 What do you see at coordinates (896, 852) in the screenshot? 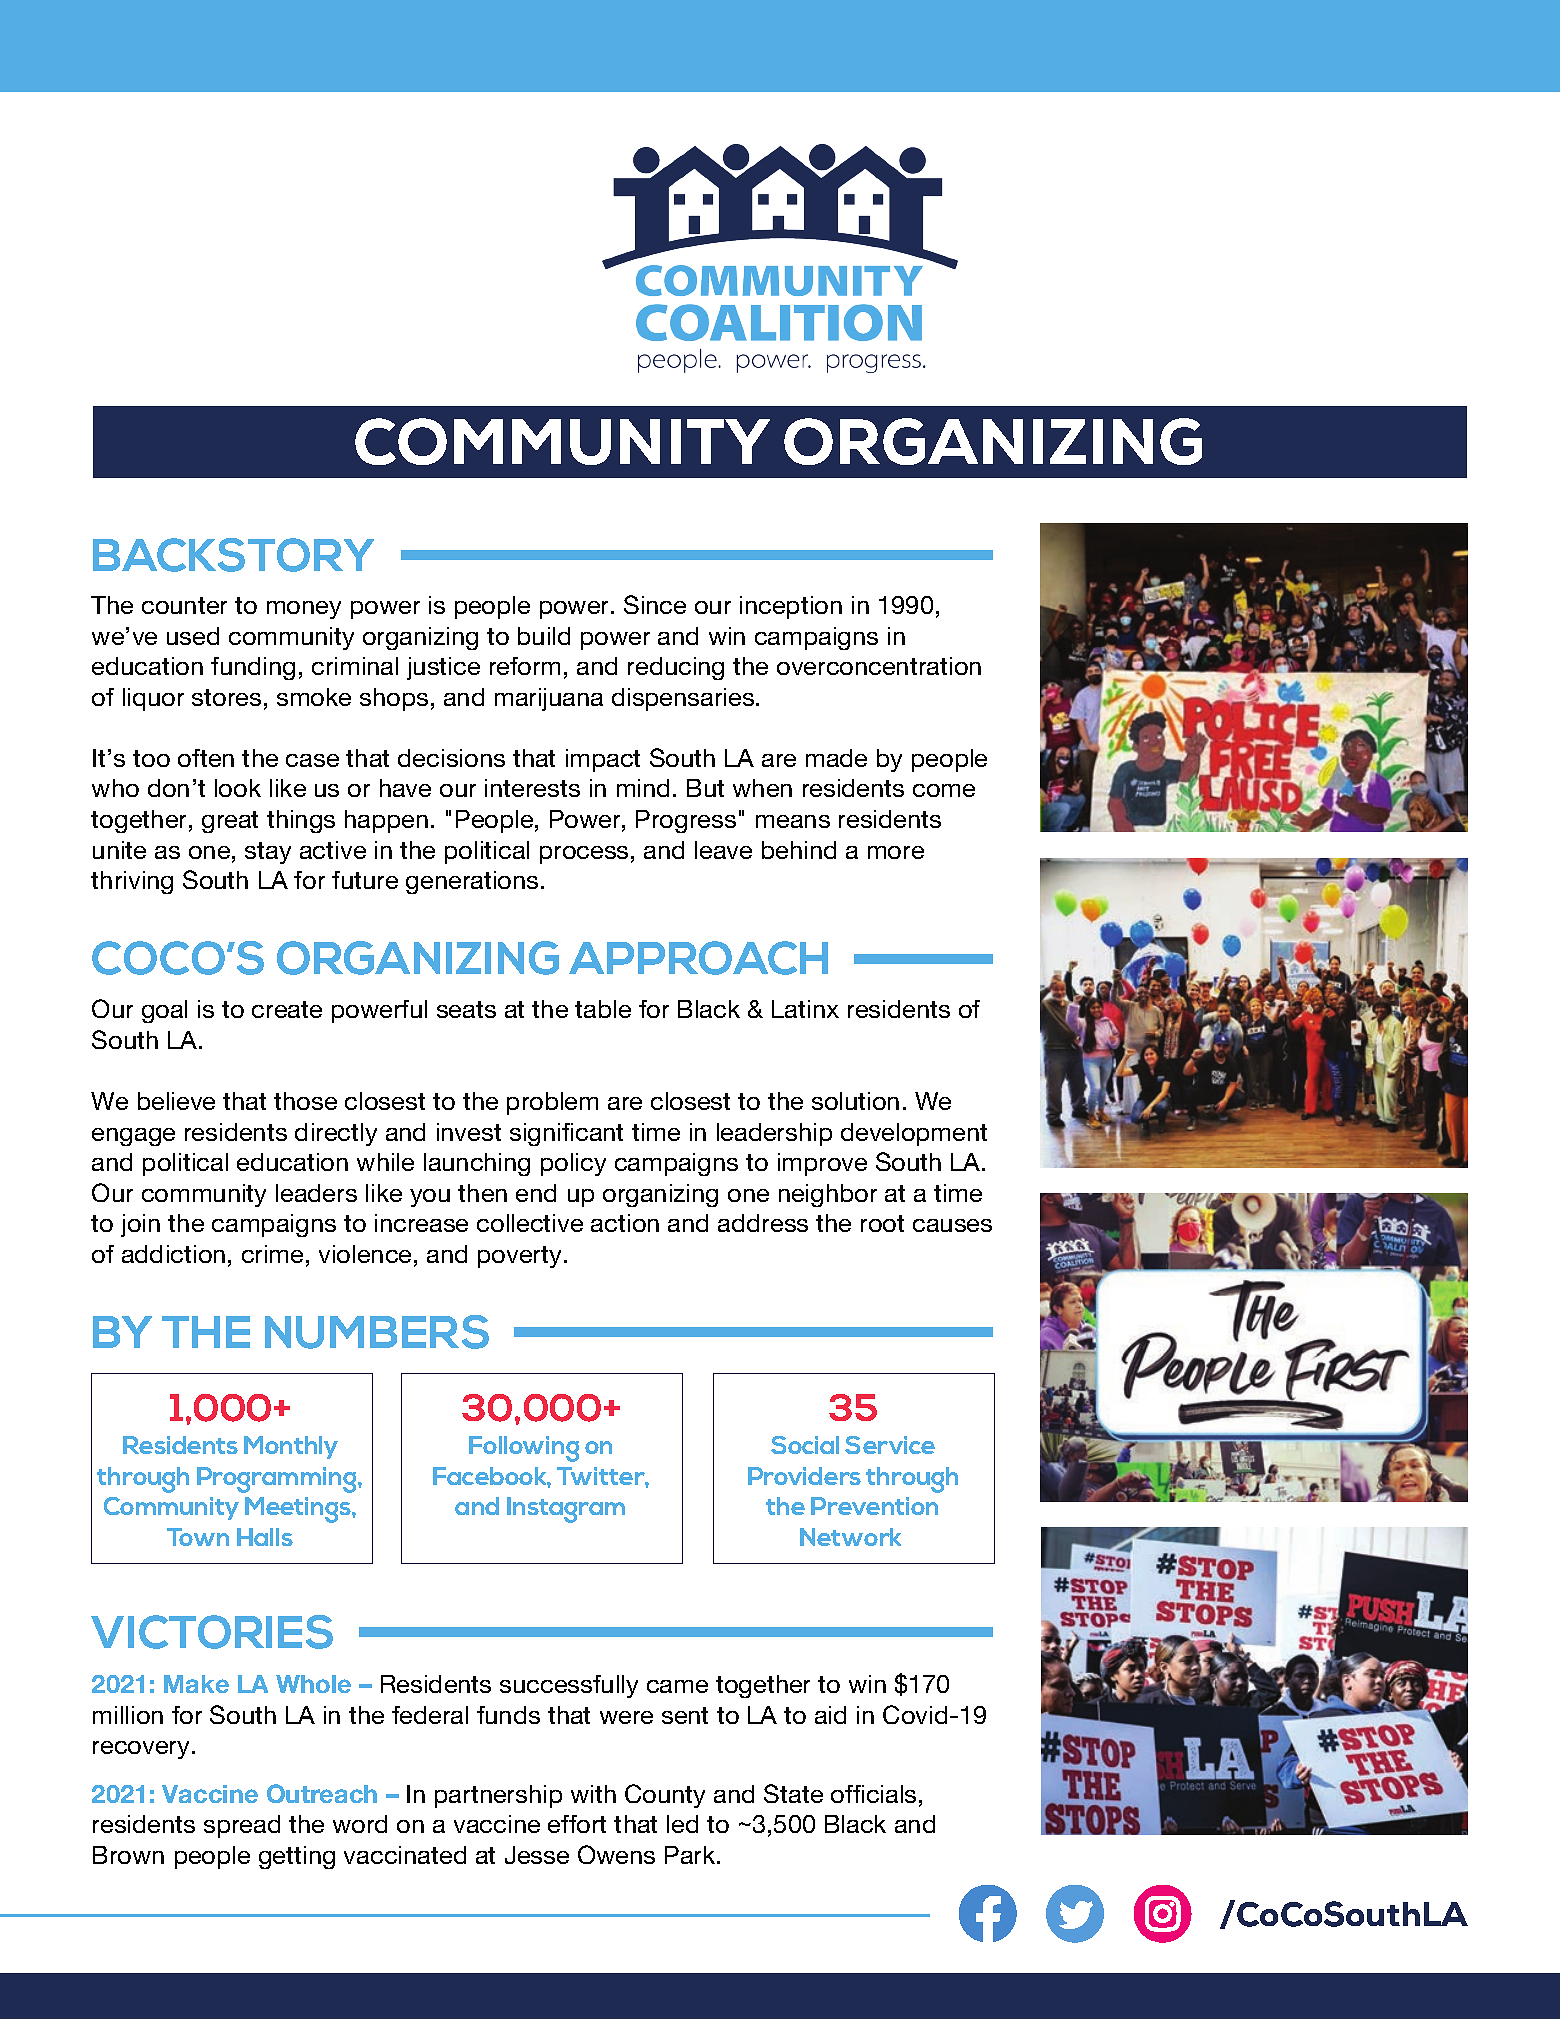
I see `more` at bounding box center [896, 852].
